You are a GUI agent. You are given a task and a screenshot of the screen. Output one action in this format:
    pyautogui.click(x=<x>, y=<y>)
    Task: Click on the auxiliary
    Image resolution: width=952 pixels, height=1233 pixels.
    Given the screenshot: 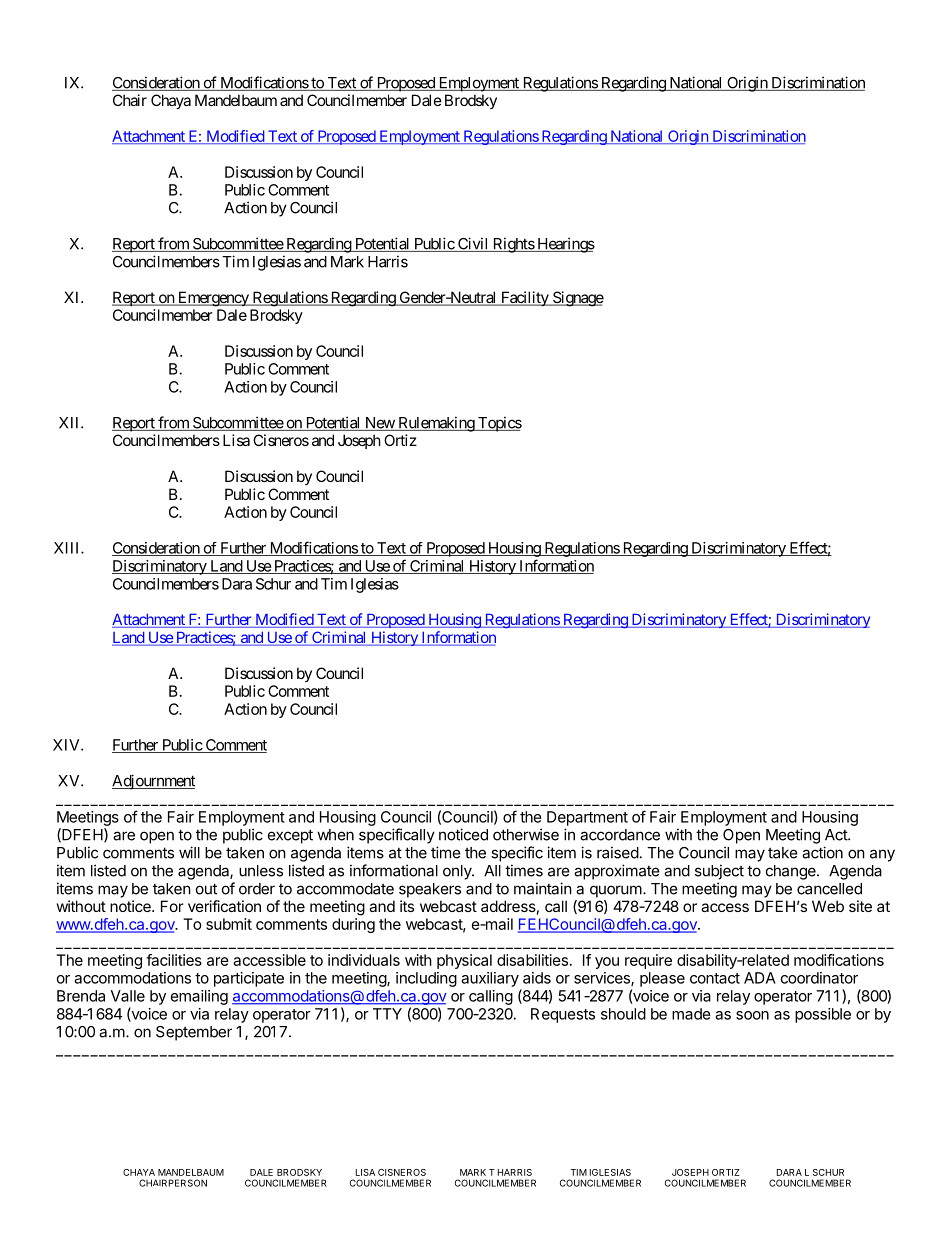 What is the action you would take?
    pyautogui.click(x=490, y=979)
